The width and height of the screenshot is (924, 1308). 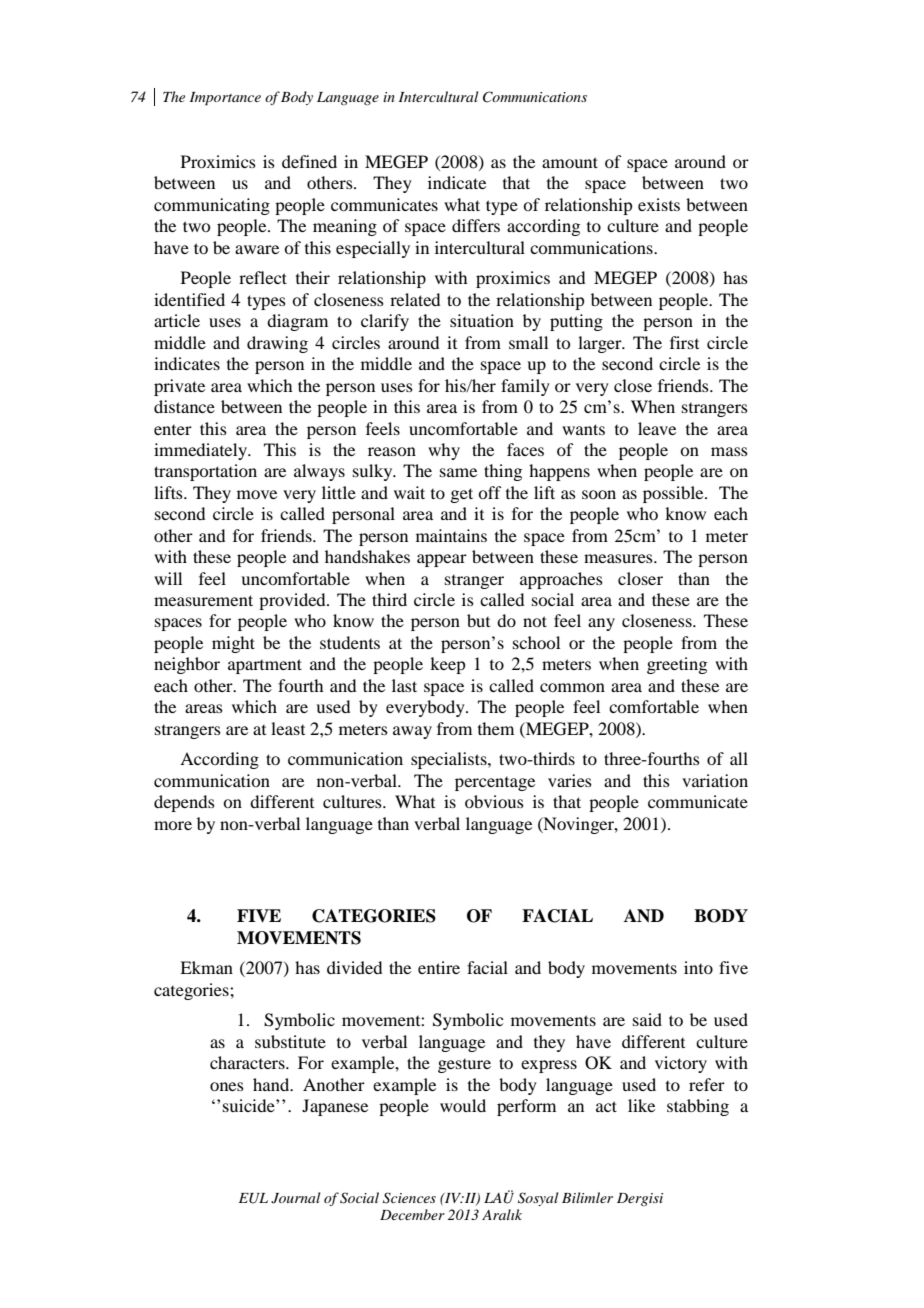 What do you see at coordinates (641, 1105) in the screenshot?
I see `like` at bounding box center [641, 1105].
